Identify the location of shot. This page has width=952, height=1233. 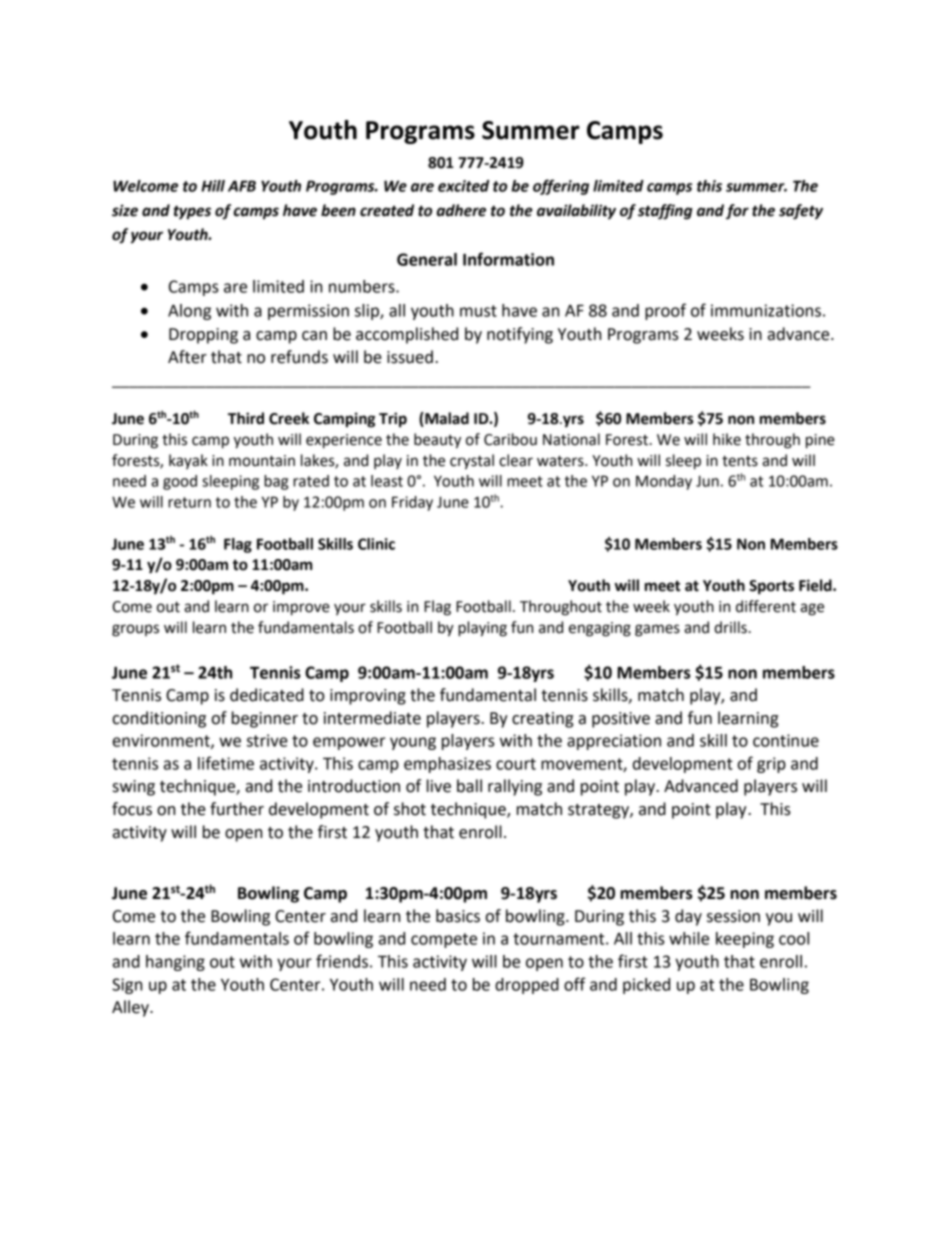
(410, 809).
